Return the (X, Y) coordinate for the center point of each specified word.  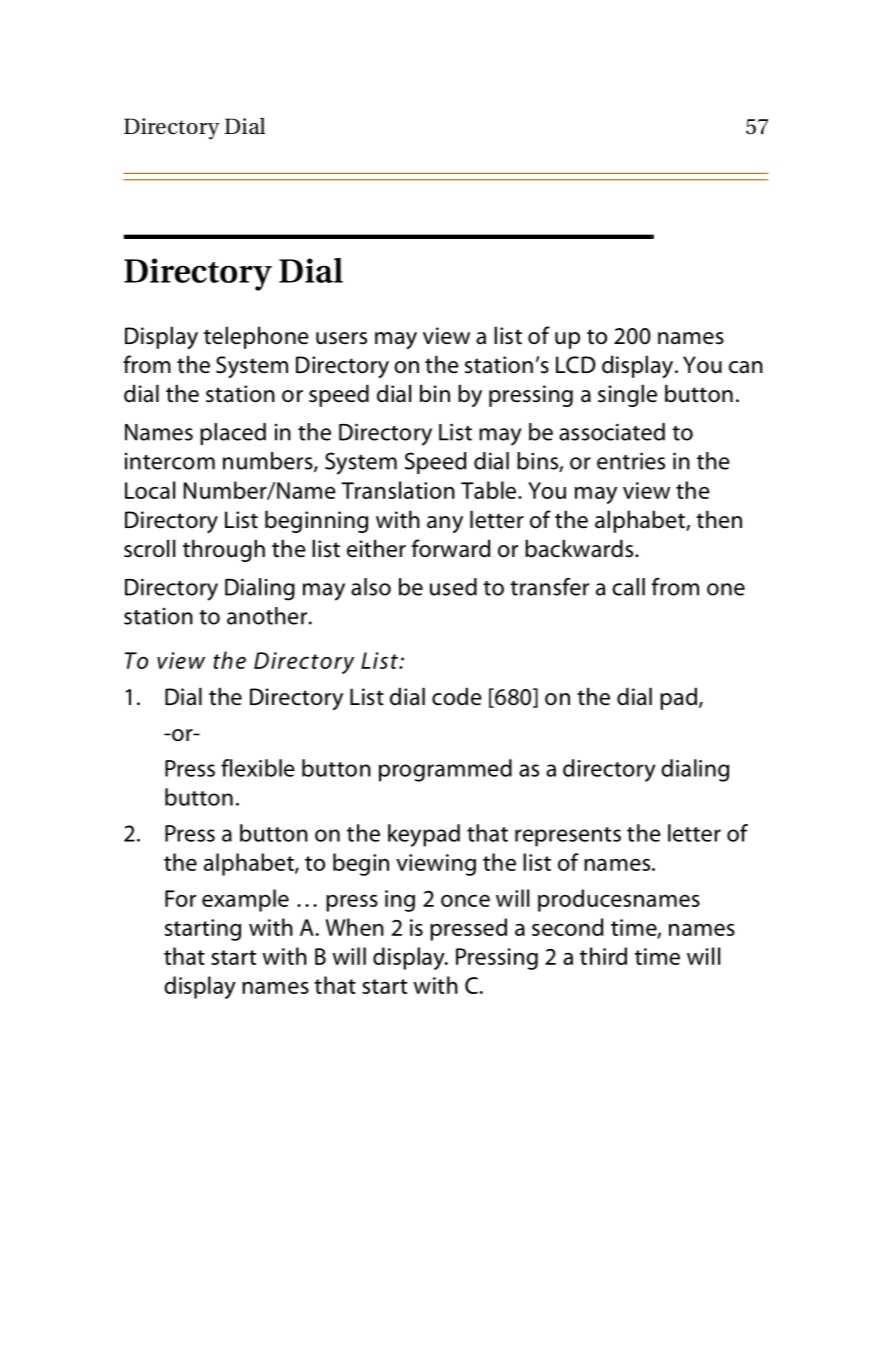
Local (150, 490)
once (465, 900)
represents (568, 837)
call (628, 587)
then (719, 519)
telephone (256, 337)
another (267, 616)
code (457, 696)
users (341, 338)
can (746, 367)
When (355, 927)
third (603, 956)
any (445, 524)
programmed (445, 770)
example (245, 900)
